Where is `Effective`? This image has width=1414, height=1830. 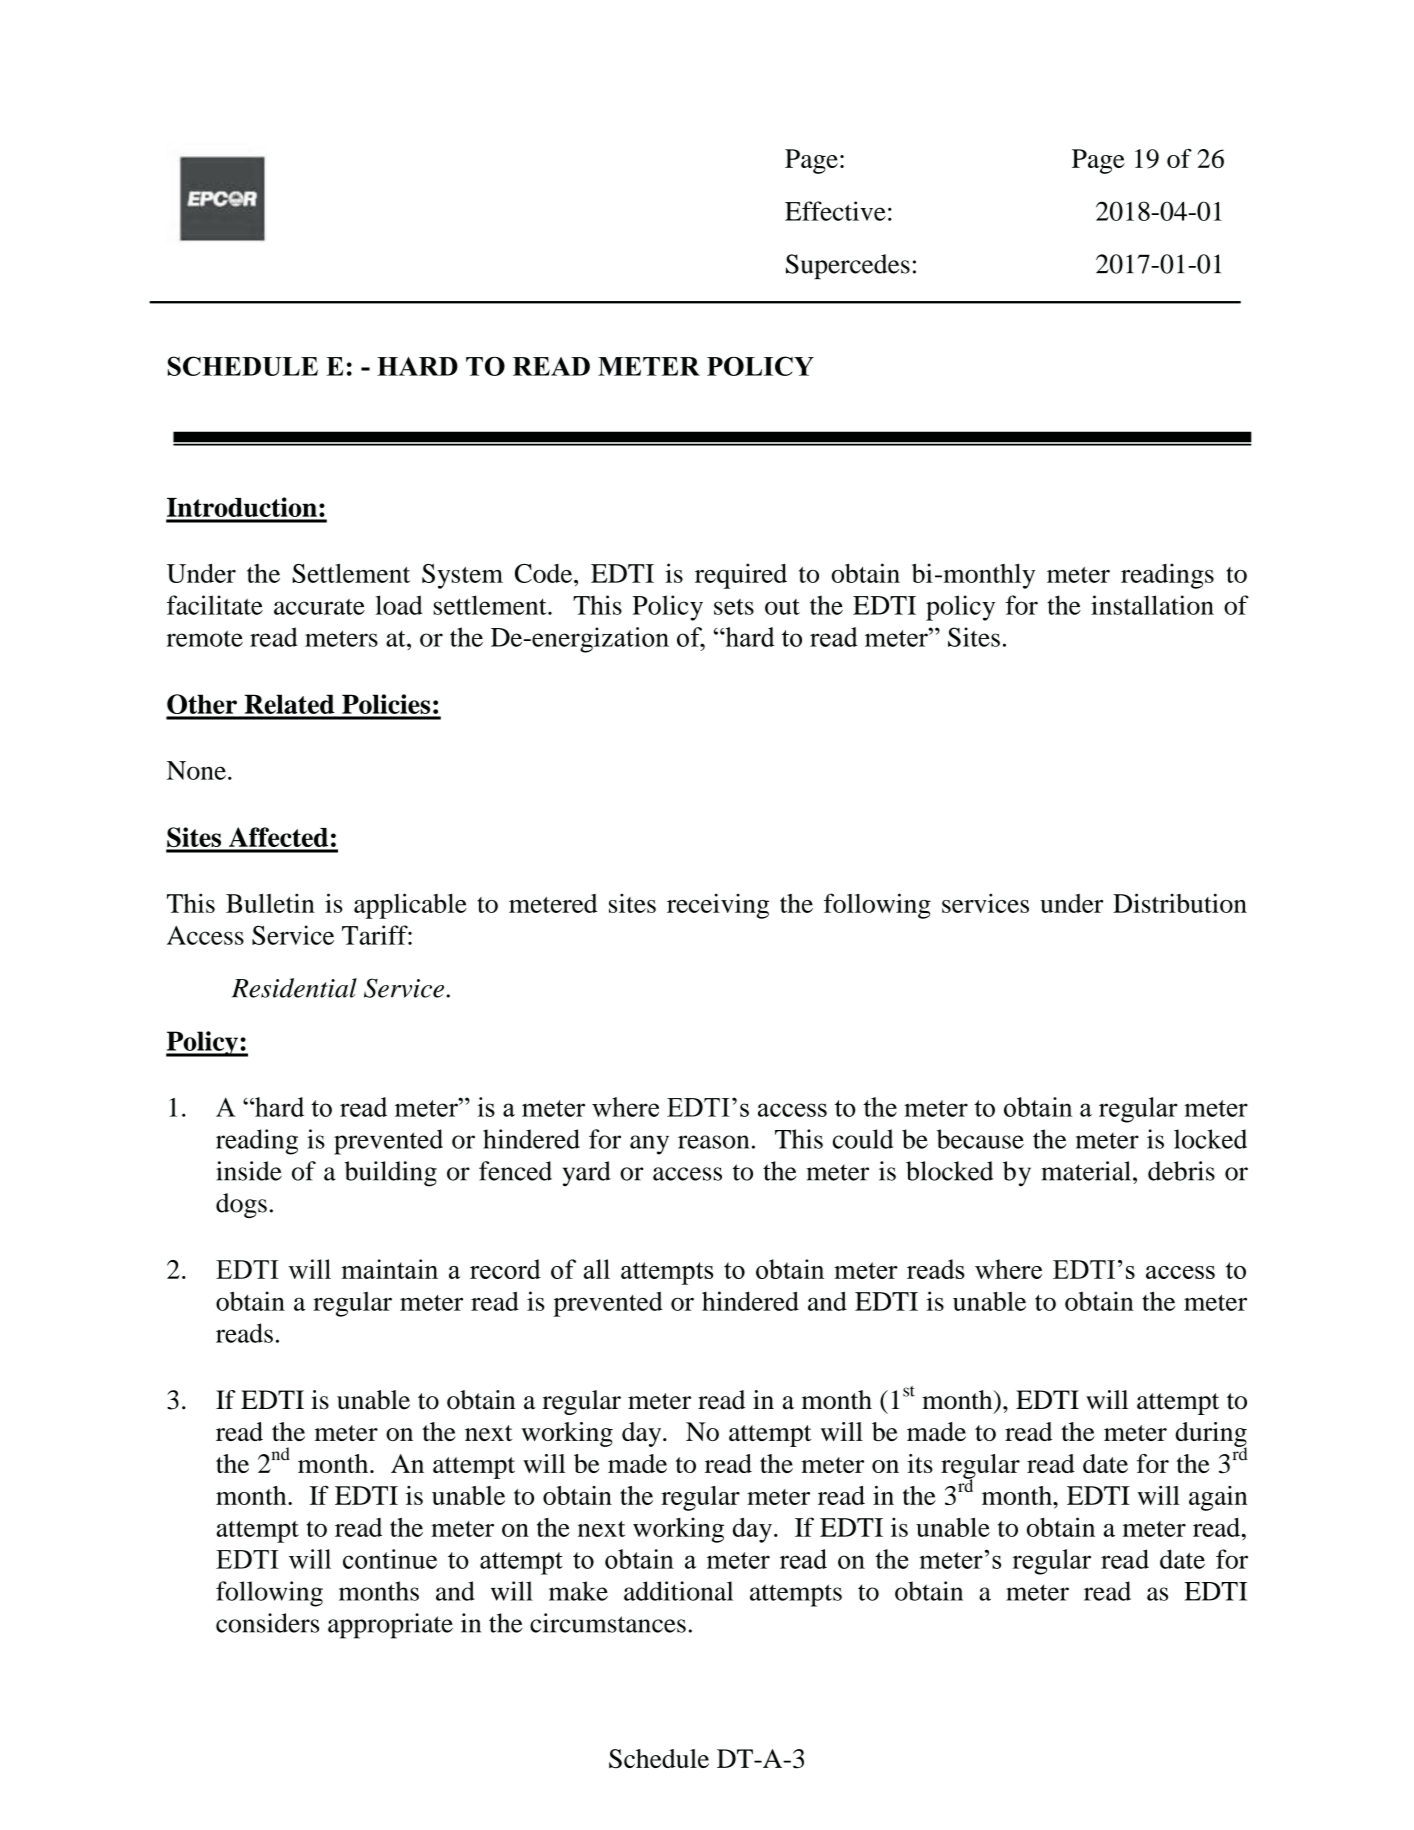
Effective is located at coordinates (835, 211).
